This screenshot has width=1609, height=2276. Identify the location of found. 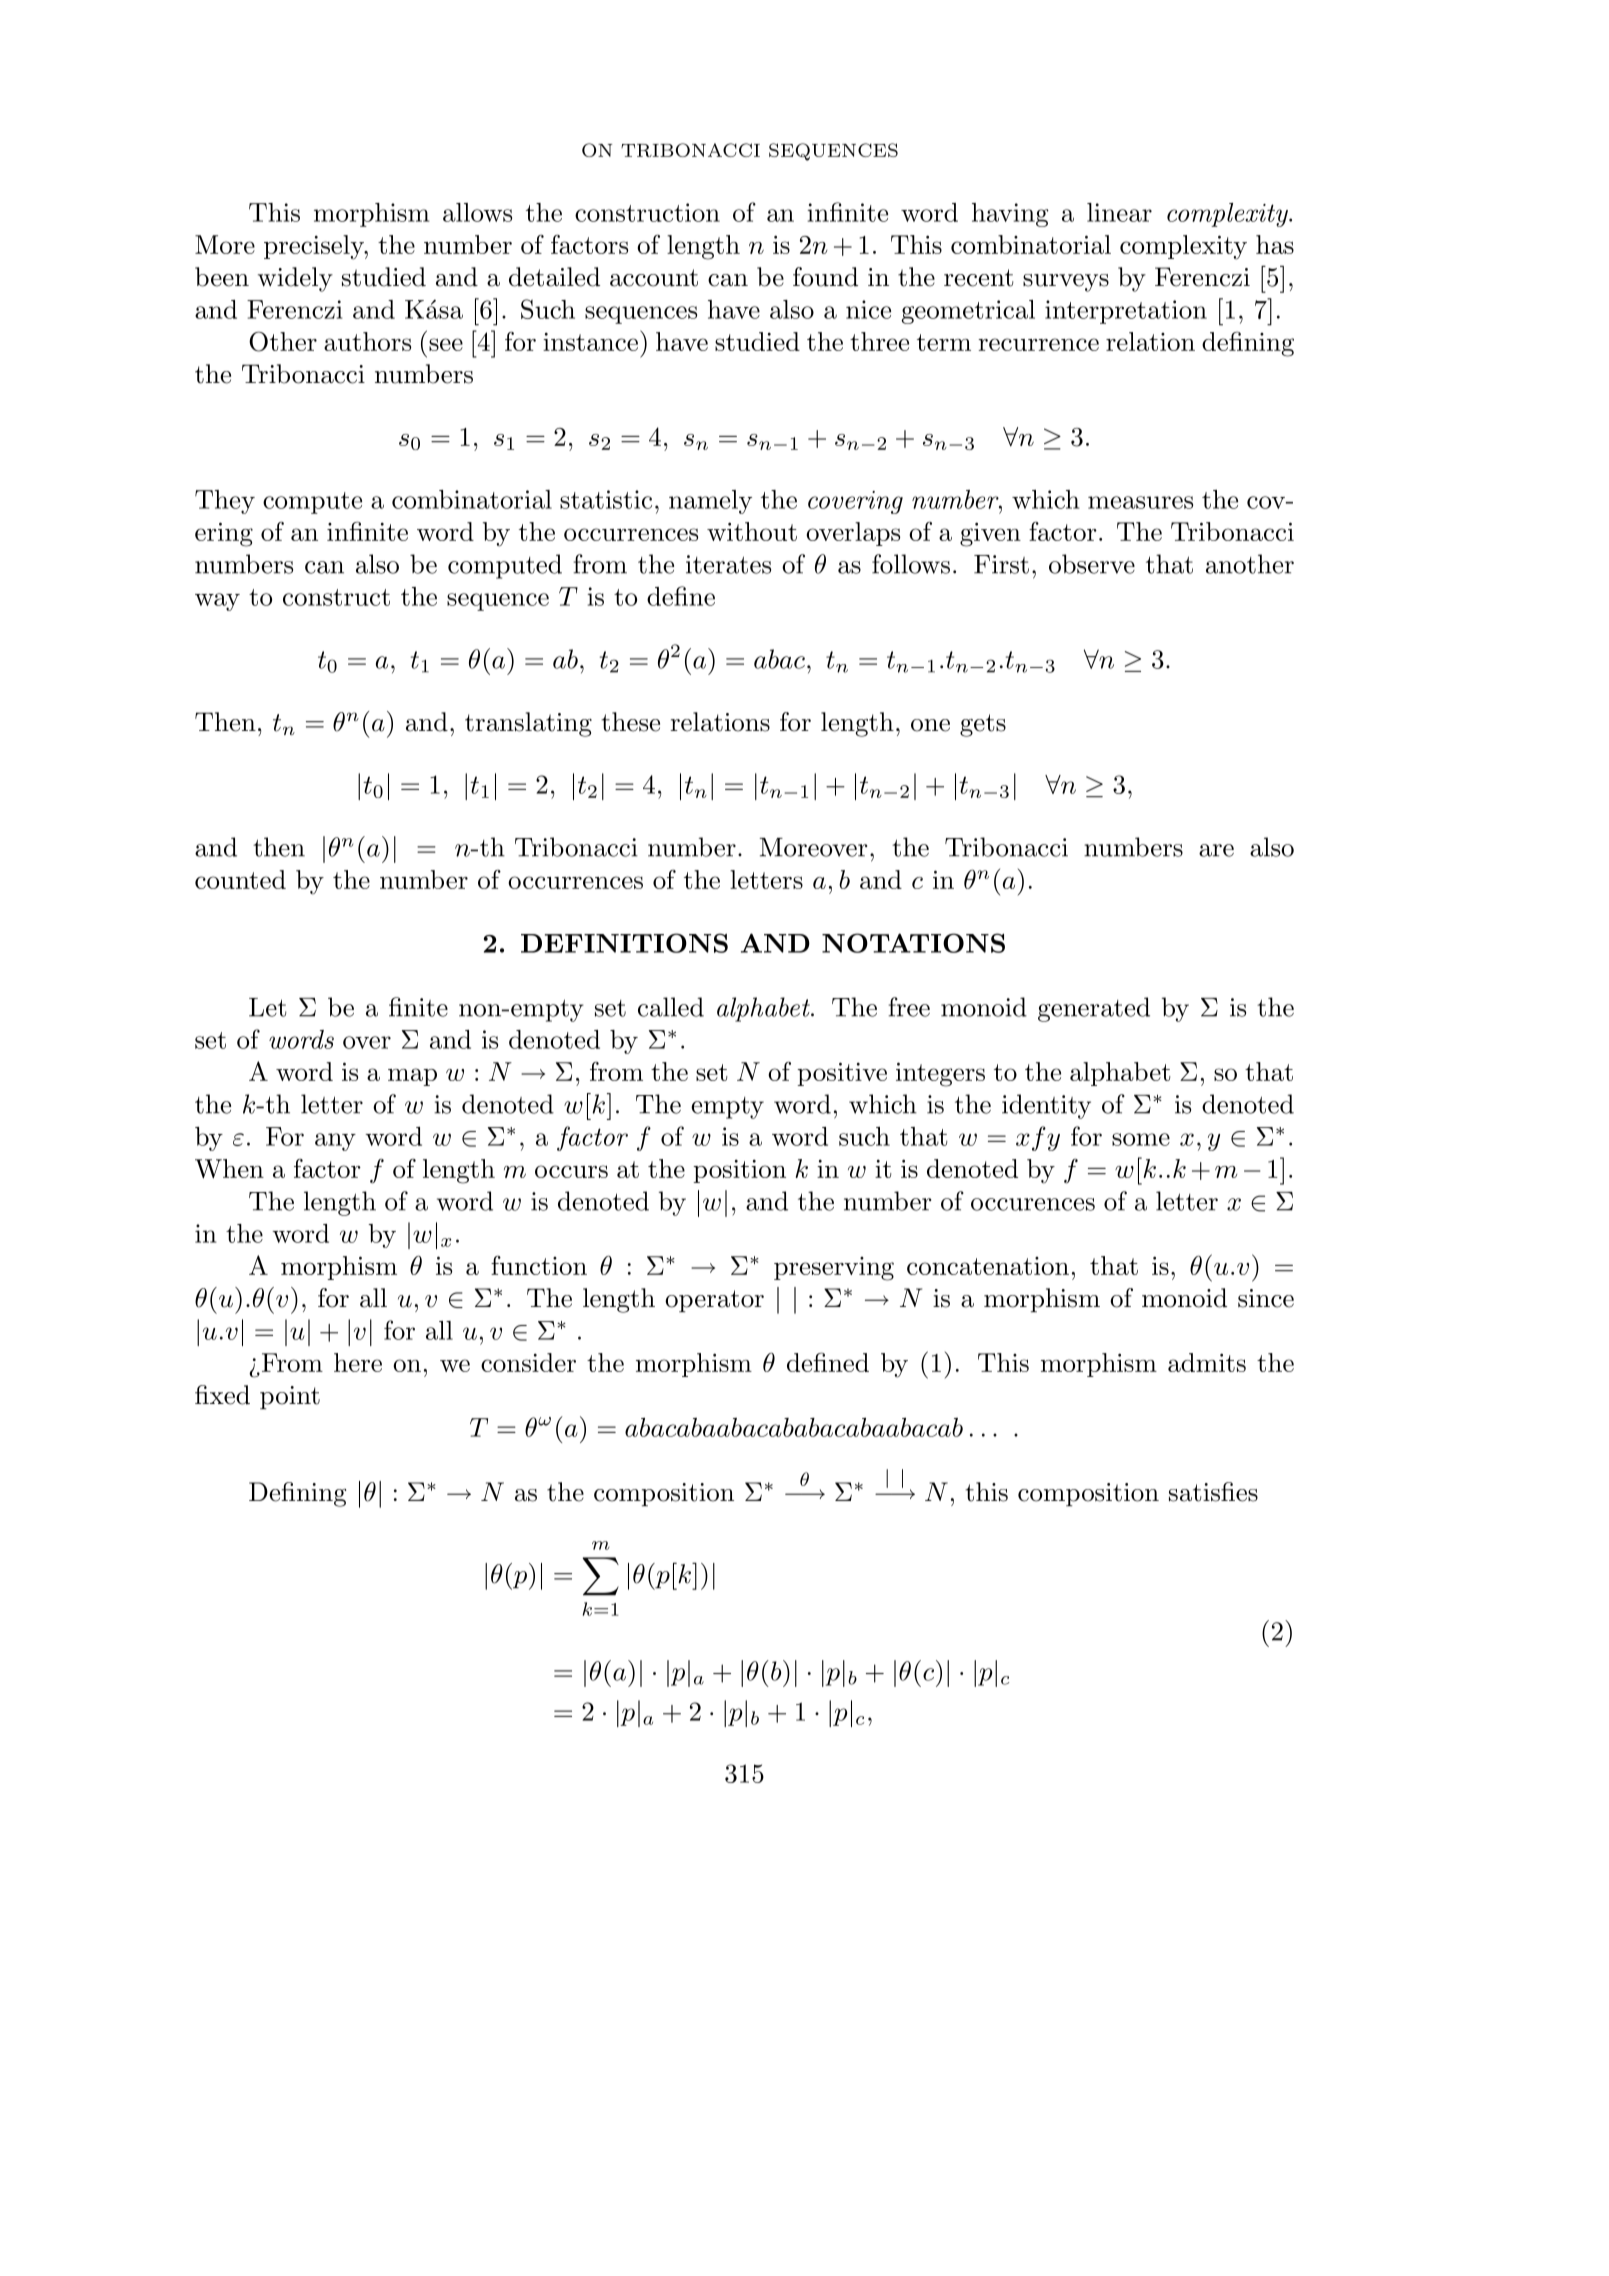
(825, 277).
